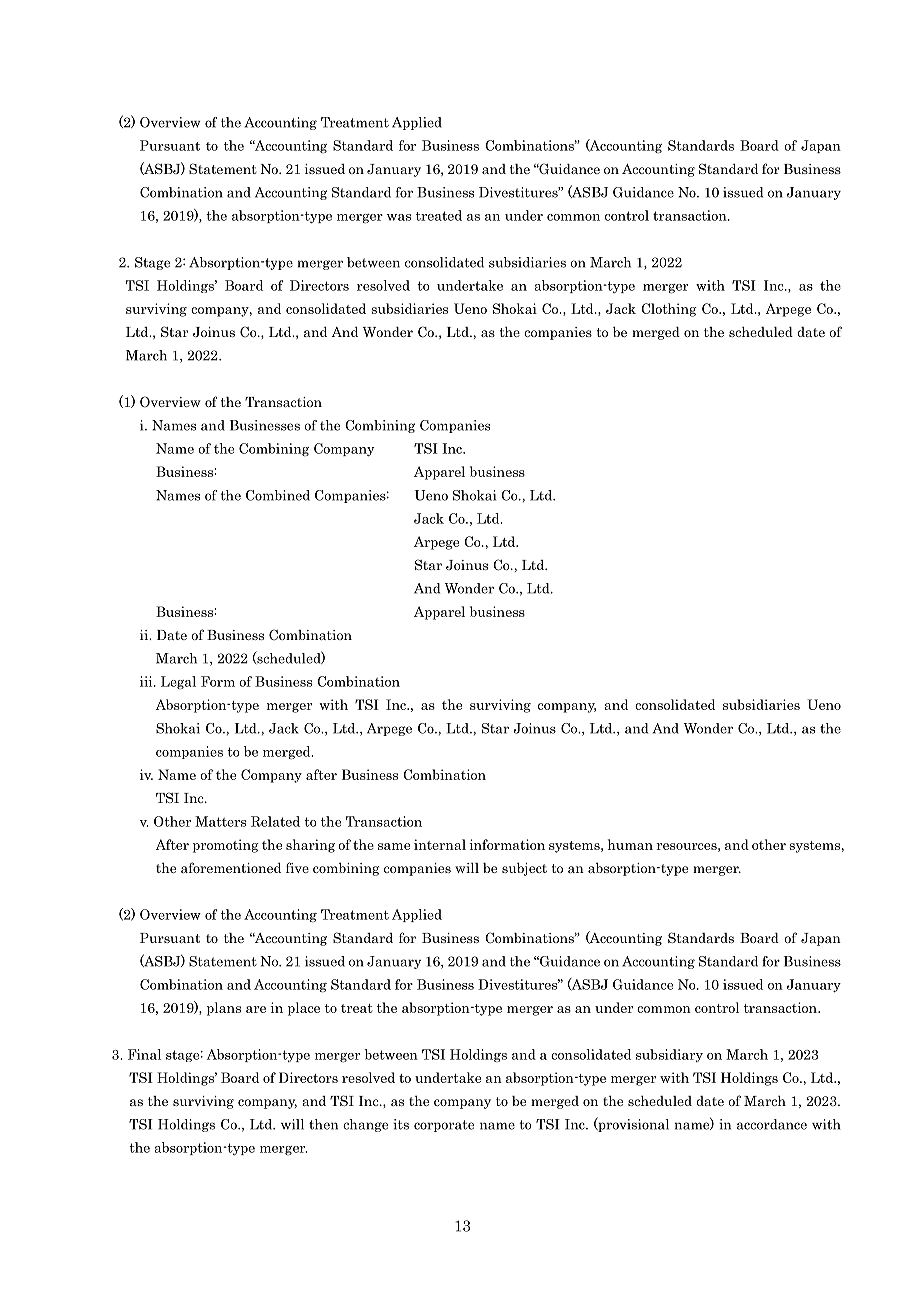 This screenshot has width=924, height=1308. I want to click on Combined, so click(278, 495).
